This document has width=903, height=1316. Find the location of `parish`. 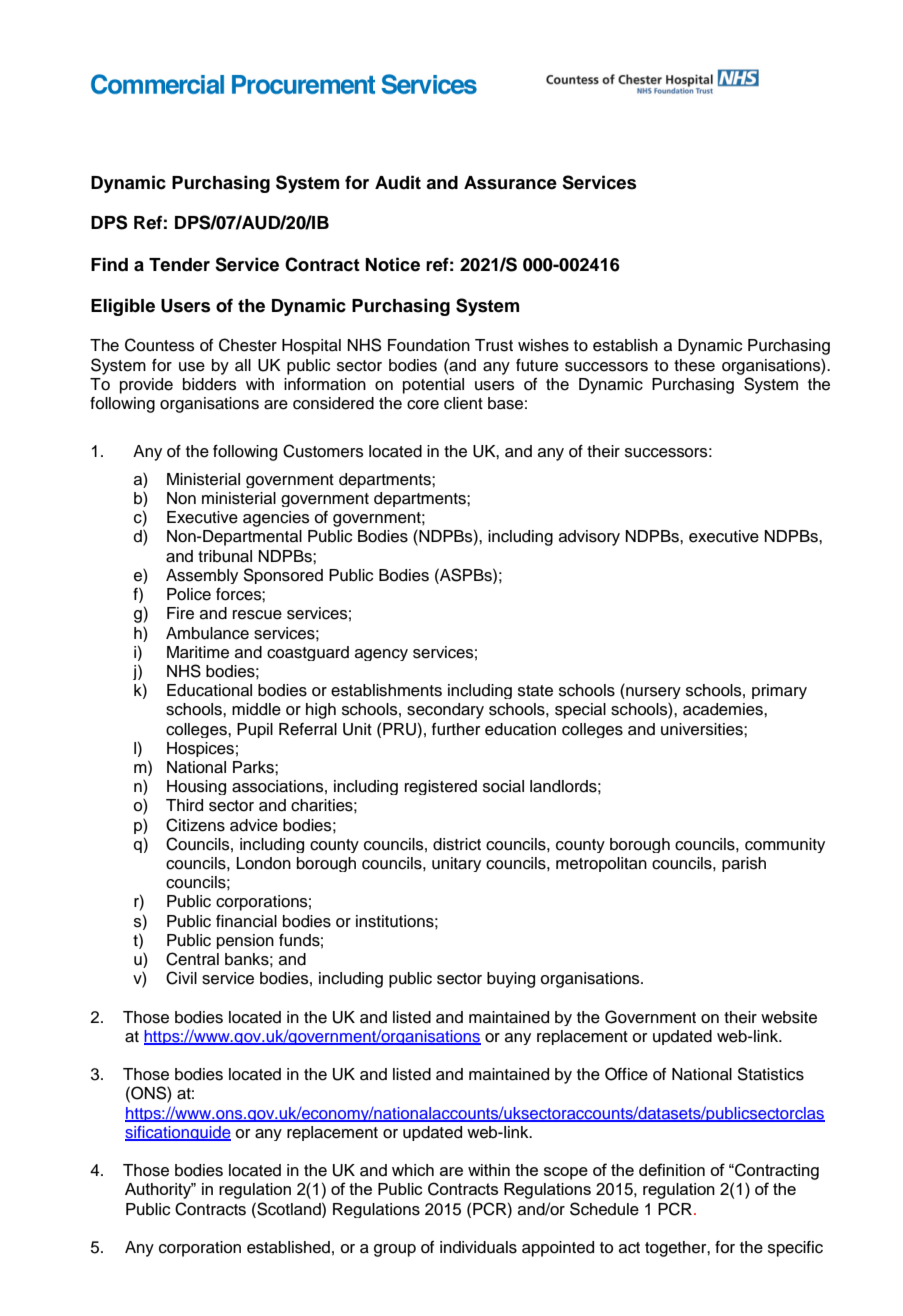

parish is located at coordinates (744, 864).
